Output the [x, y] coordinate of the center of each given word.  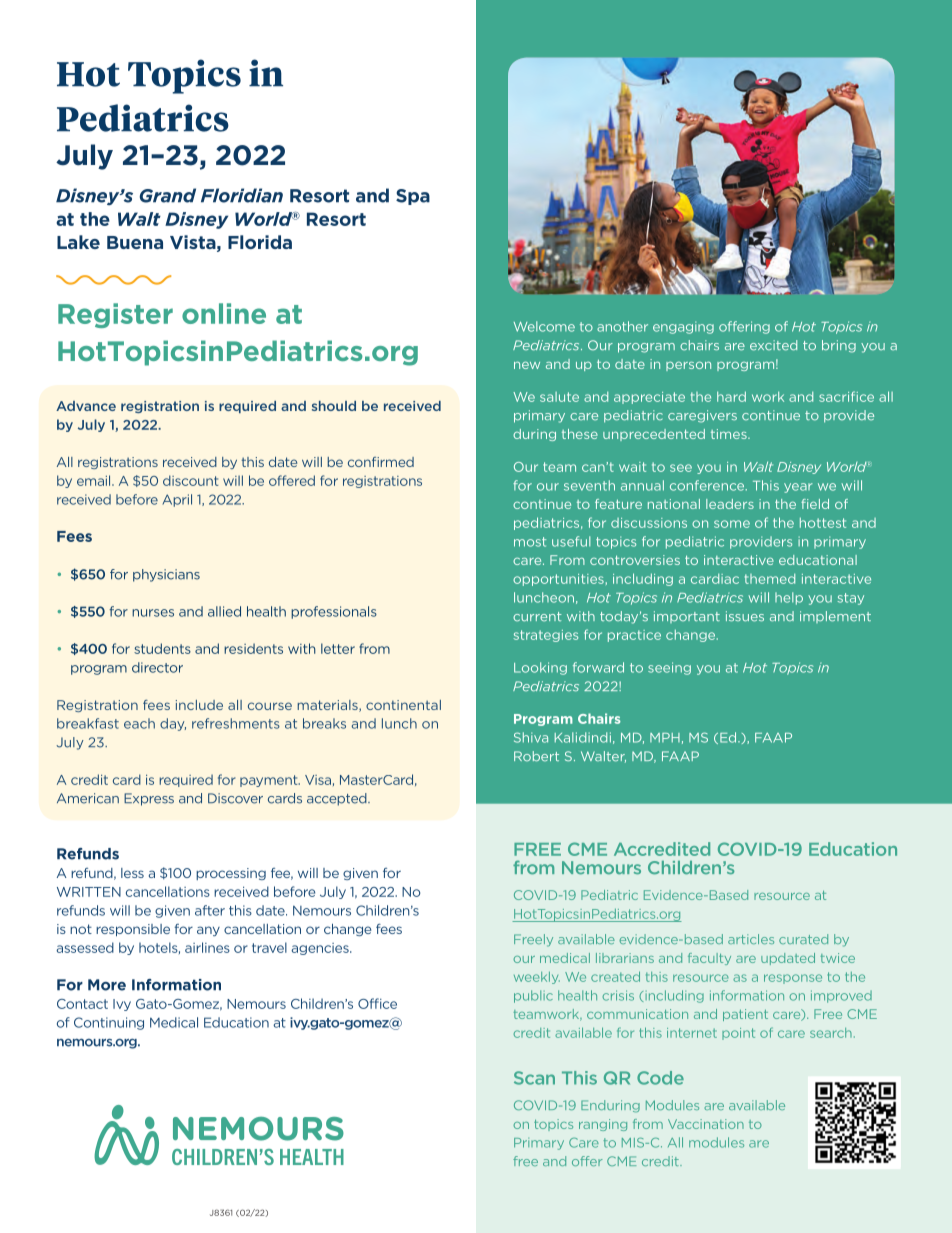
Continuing [109, 1023]
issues [745, 616]
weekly [537, 978]
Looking [540, 668]
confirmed [381, 462]
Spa [413, 197]
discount [190, 480]
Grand [168, 195]
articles [751, 939]
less [132, 873]
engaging [683, 327]
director [157, 667]
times [730, 434]
